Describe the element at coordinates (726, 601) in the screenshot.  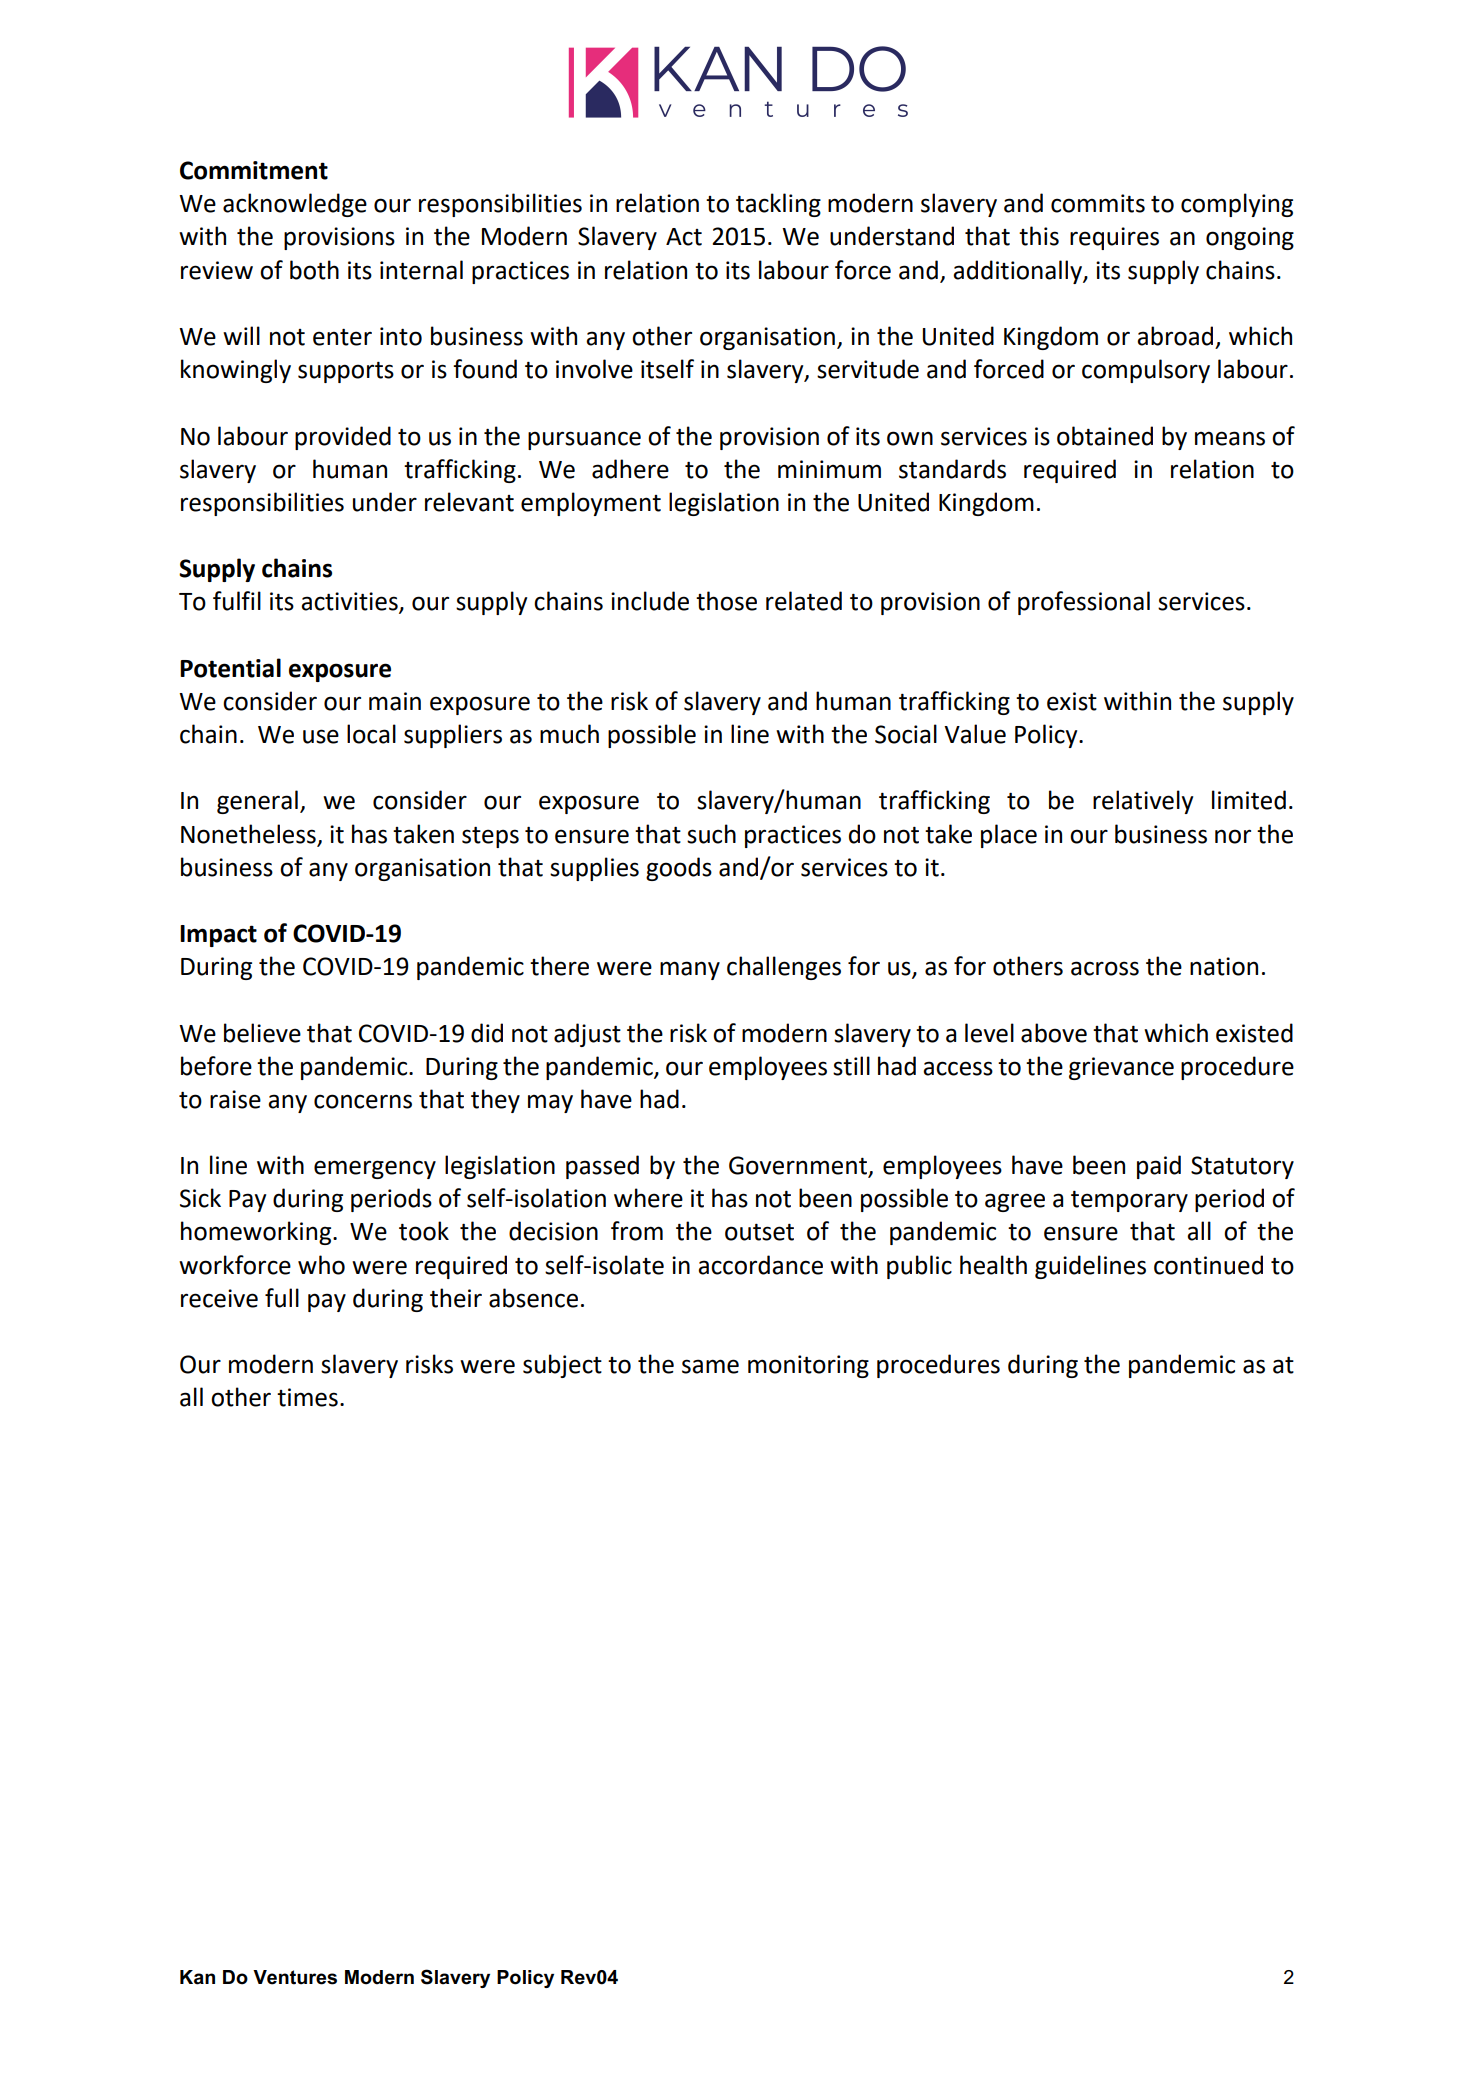
I see `those` at that location.
